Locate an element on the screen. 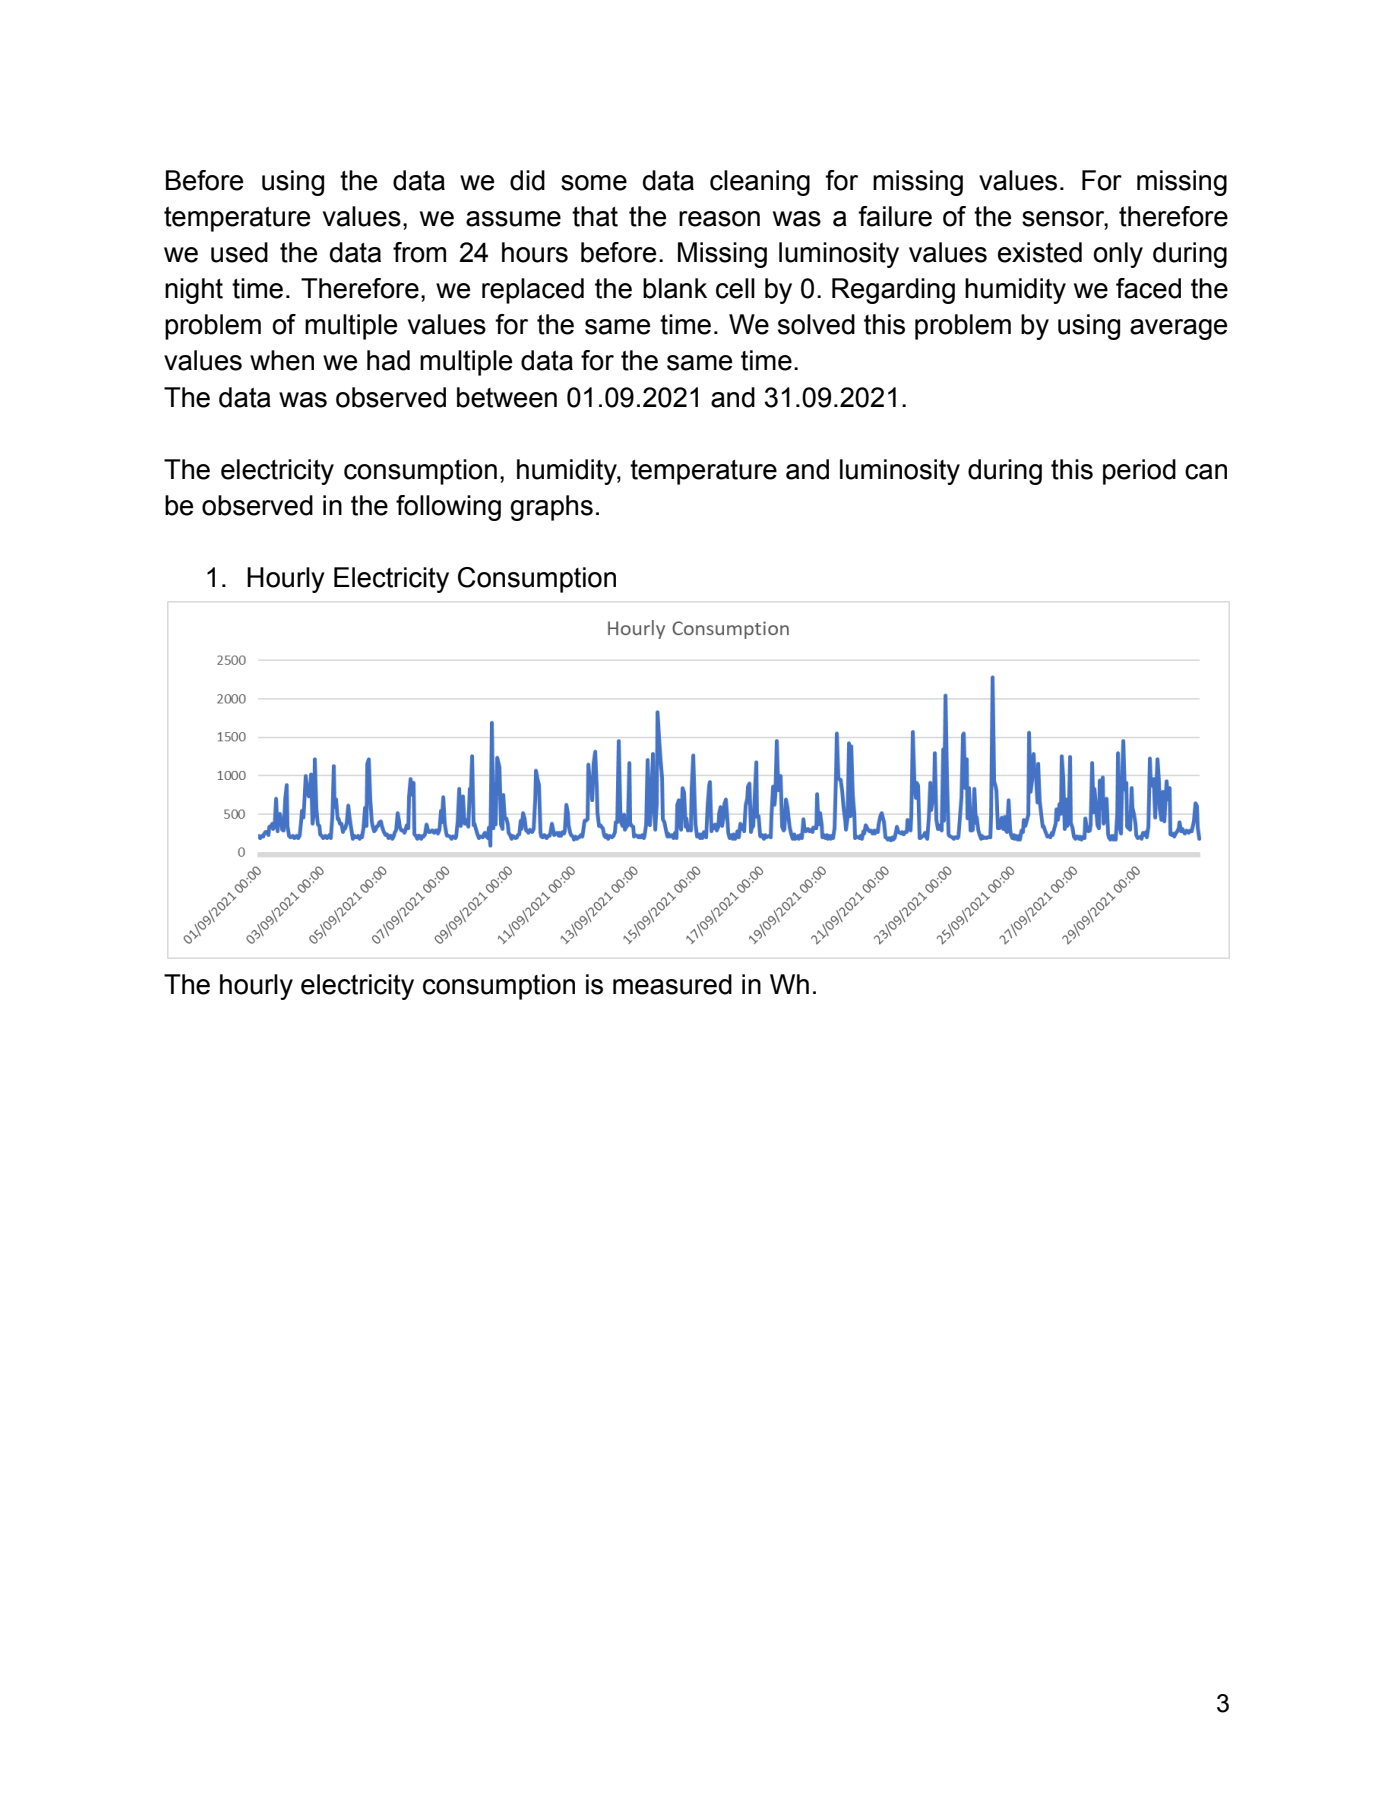  when is located at coordinates (282, 360).
